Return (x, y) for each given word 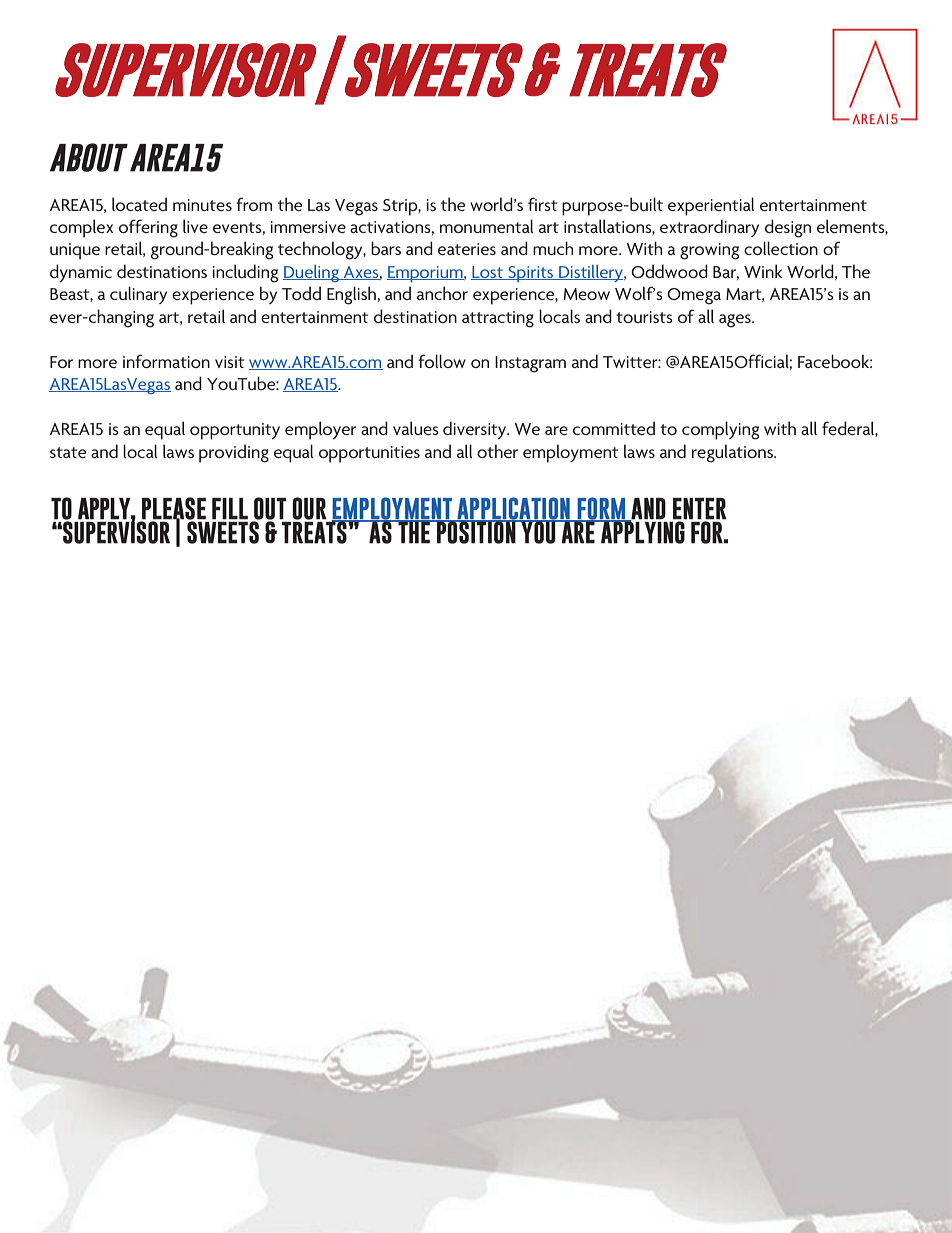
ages (736, 321)
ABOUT (89, 157)
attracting (498, 319)
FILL (230, 509)
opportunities (369, 454)
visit (229, 362)
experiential (711, 206)
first (542, 204)
